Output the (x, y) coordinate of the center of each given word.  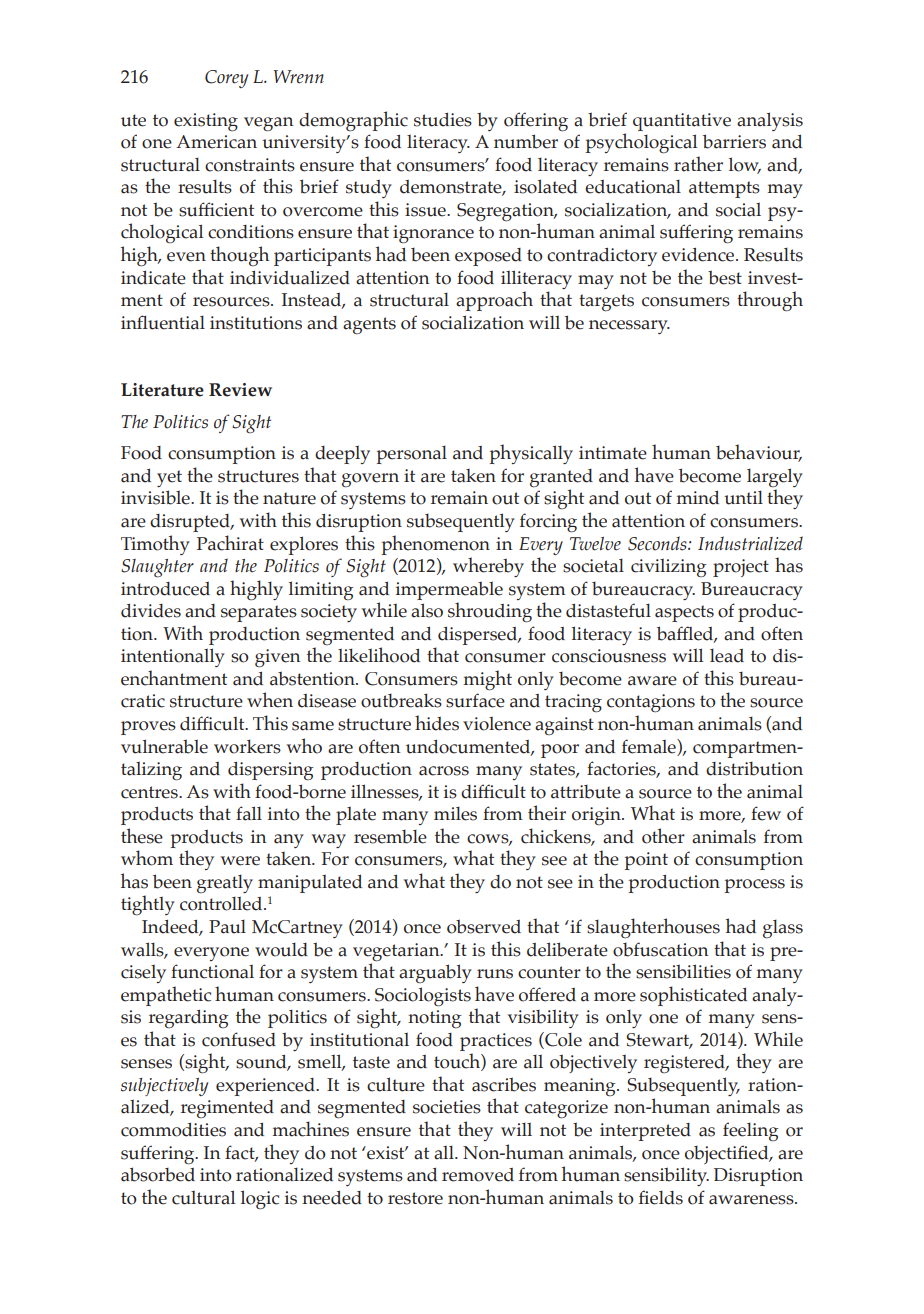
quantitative (682, 122)
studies (443, 120)
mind (698, 498)
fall (249, 813)
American (216, 142)
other (663, 836)
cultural (203, 1197)
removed (478, 1175)
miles (455, 814)
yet (169, 478)
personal (412, 455)
